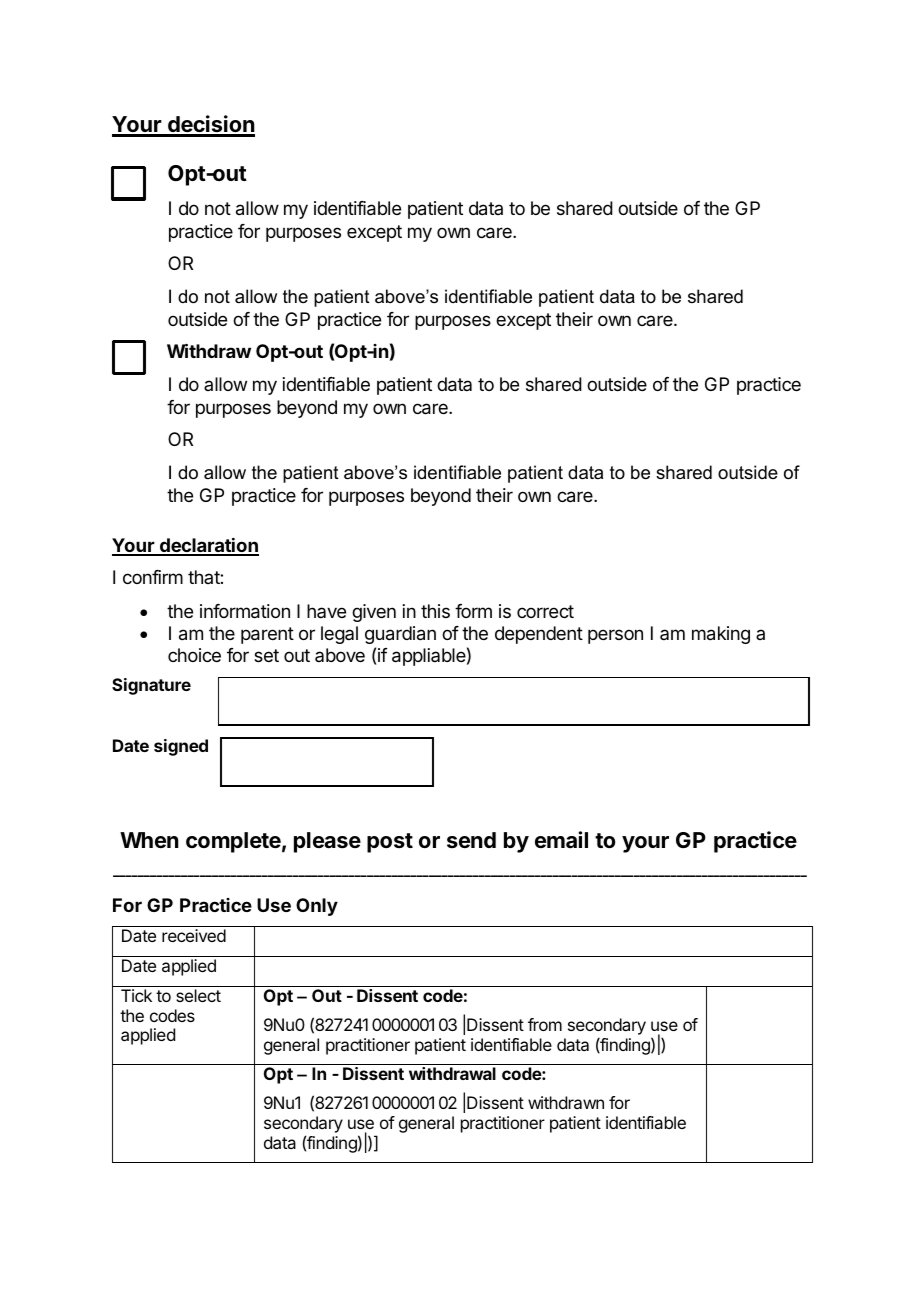 This image has height=1308, width=924. What do you see at coordinates (435, 611) in the image?
I see `this` at bounding box center [435, 611].
